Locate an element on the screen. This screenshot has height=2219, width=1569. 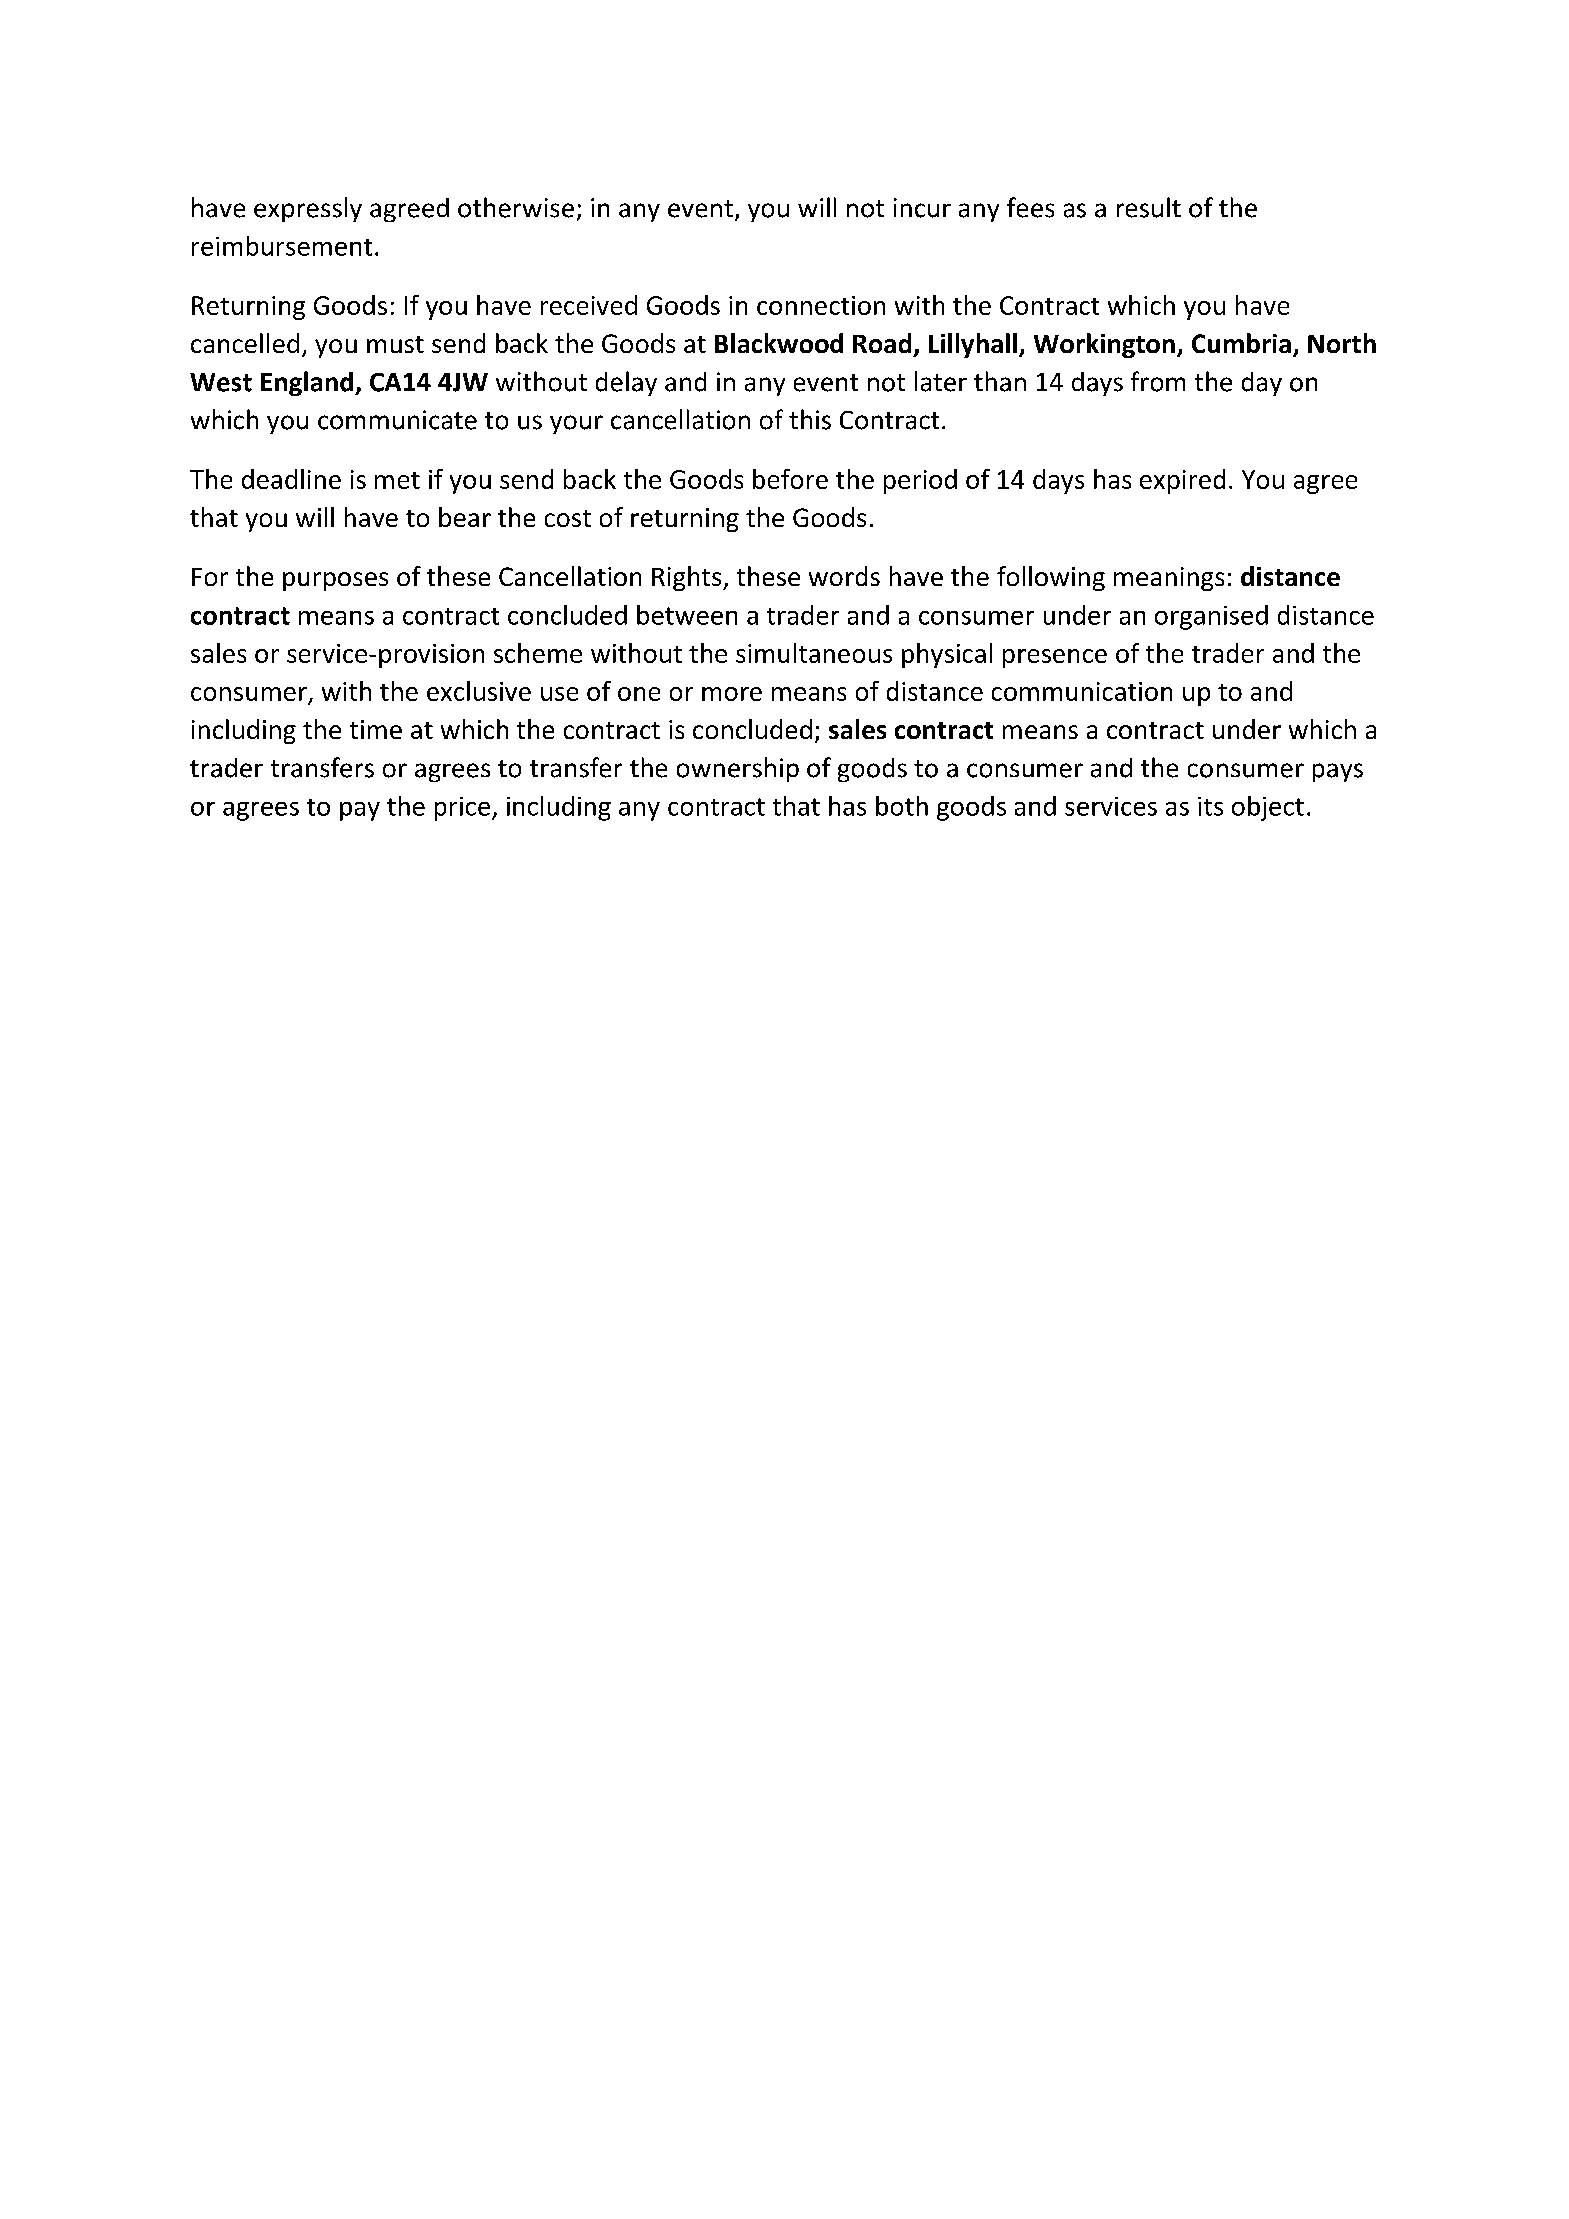
met is located at coordinates (397, 480).
